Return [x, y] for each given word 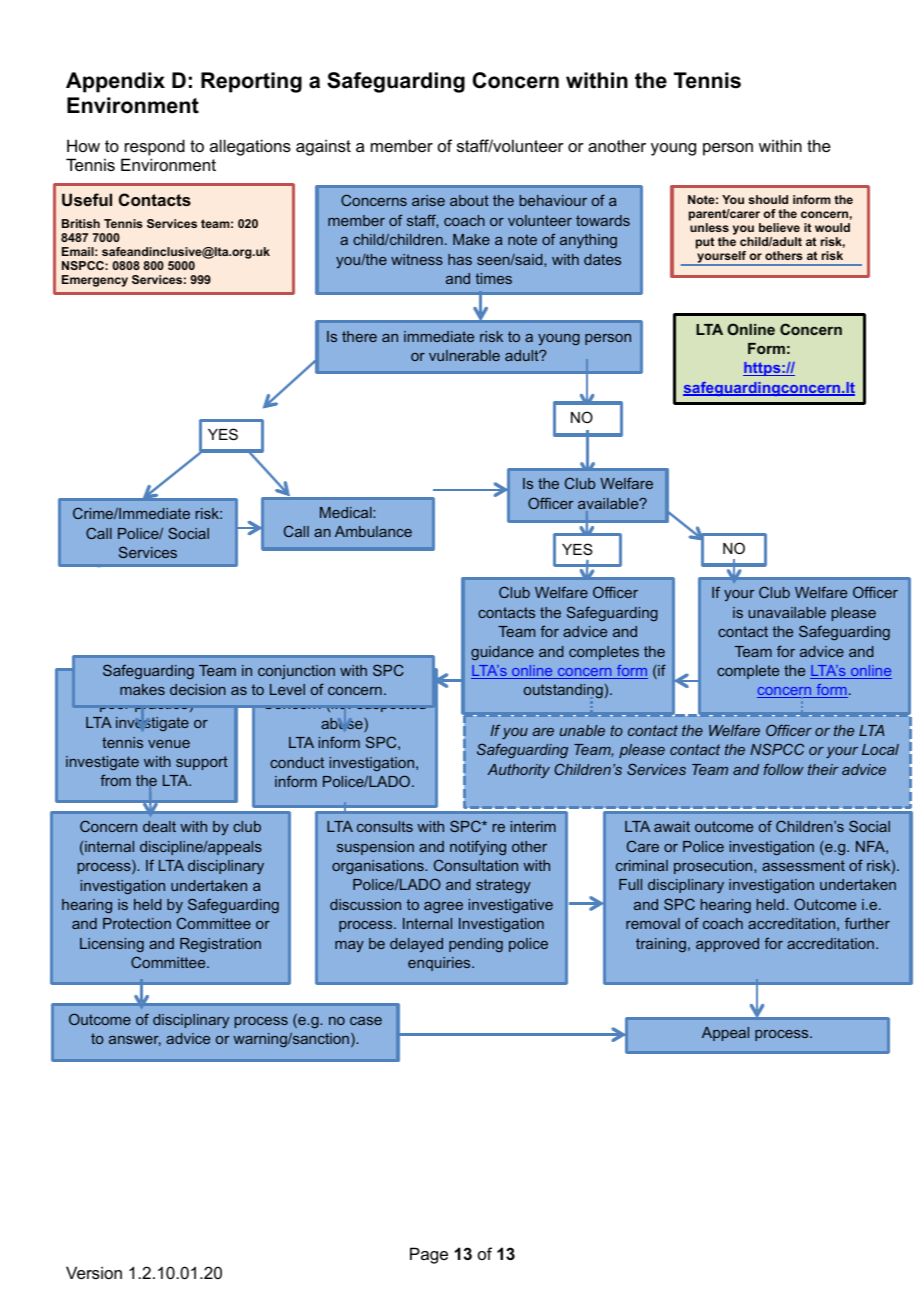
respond [155, 147]
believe [779, 227]
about [469, 200]
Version [94, 1272]
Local [880, 749]
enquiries [440, 964]
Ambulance [373, 531]
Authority [518, 771]
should [768, 199]
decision [198, 689]
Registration [220, 945]
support [202, 763]
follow [784, 769]
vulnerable [464, 355]
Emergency [95, 281]
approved [727, 945]
